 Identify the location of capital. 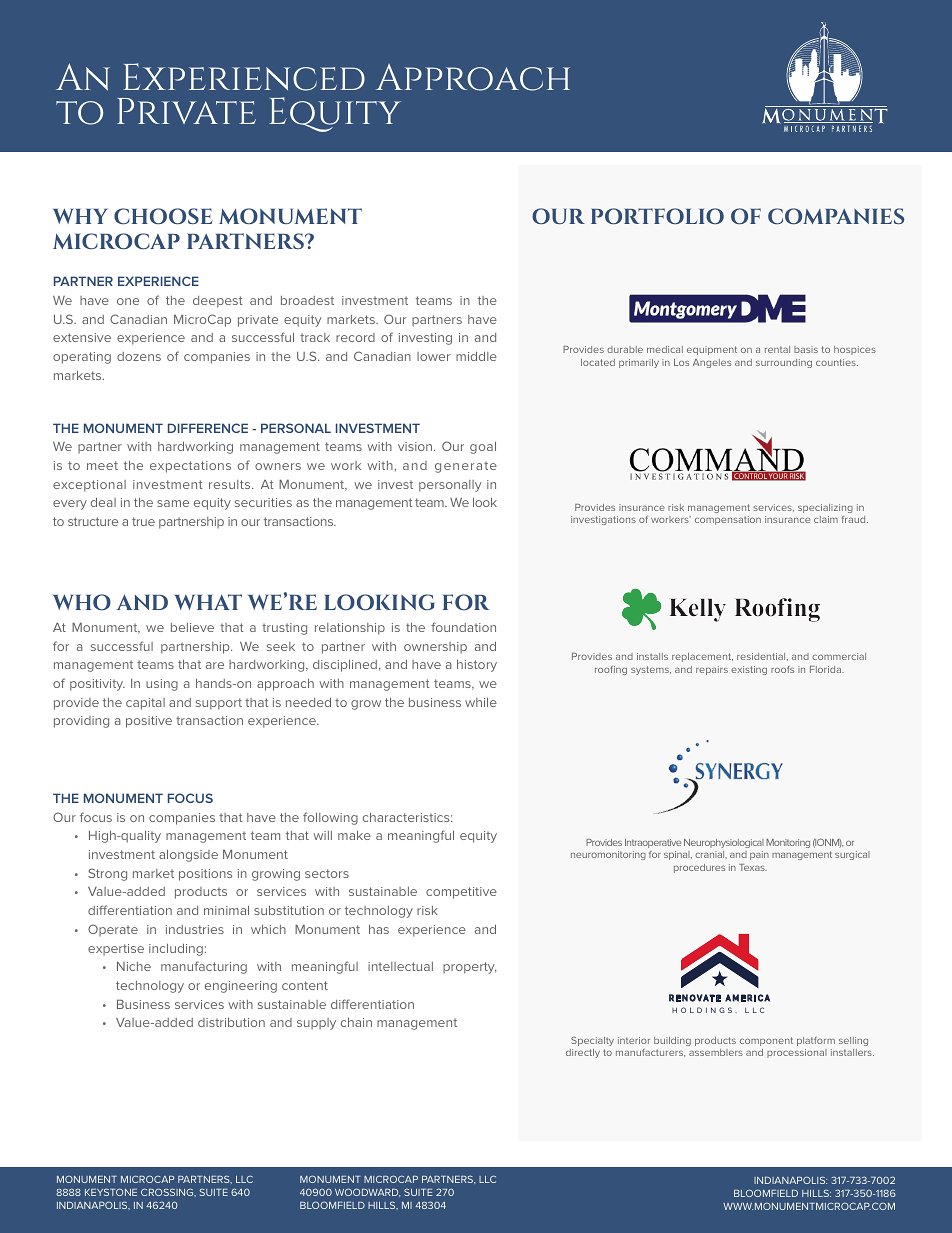
(145, 704).
